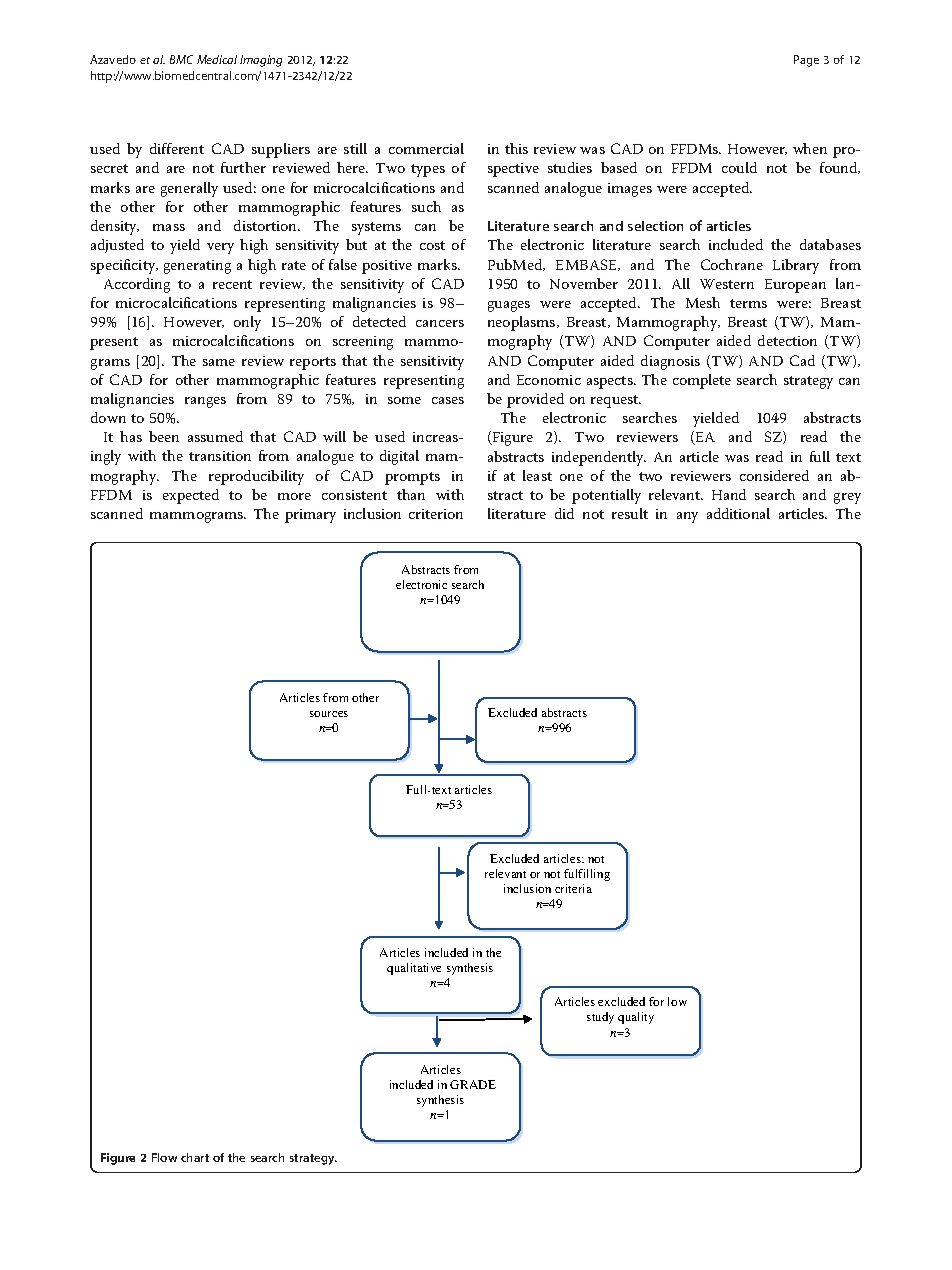 Image resolution: width=952 pixels, height=1270 pixels. I want to click on expected, so click(191, 496).
